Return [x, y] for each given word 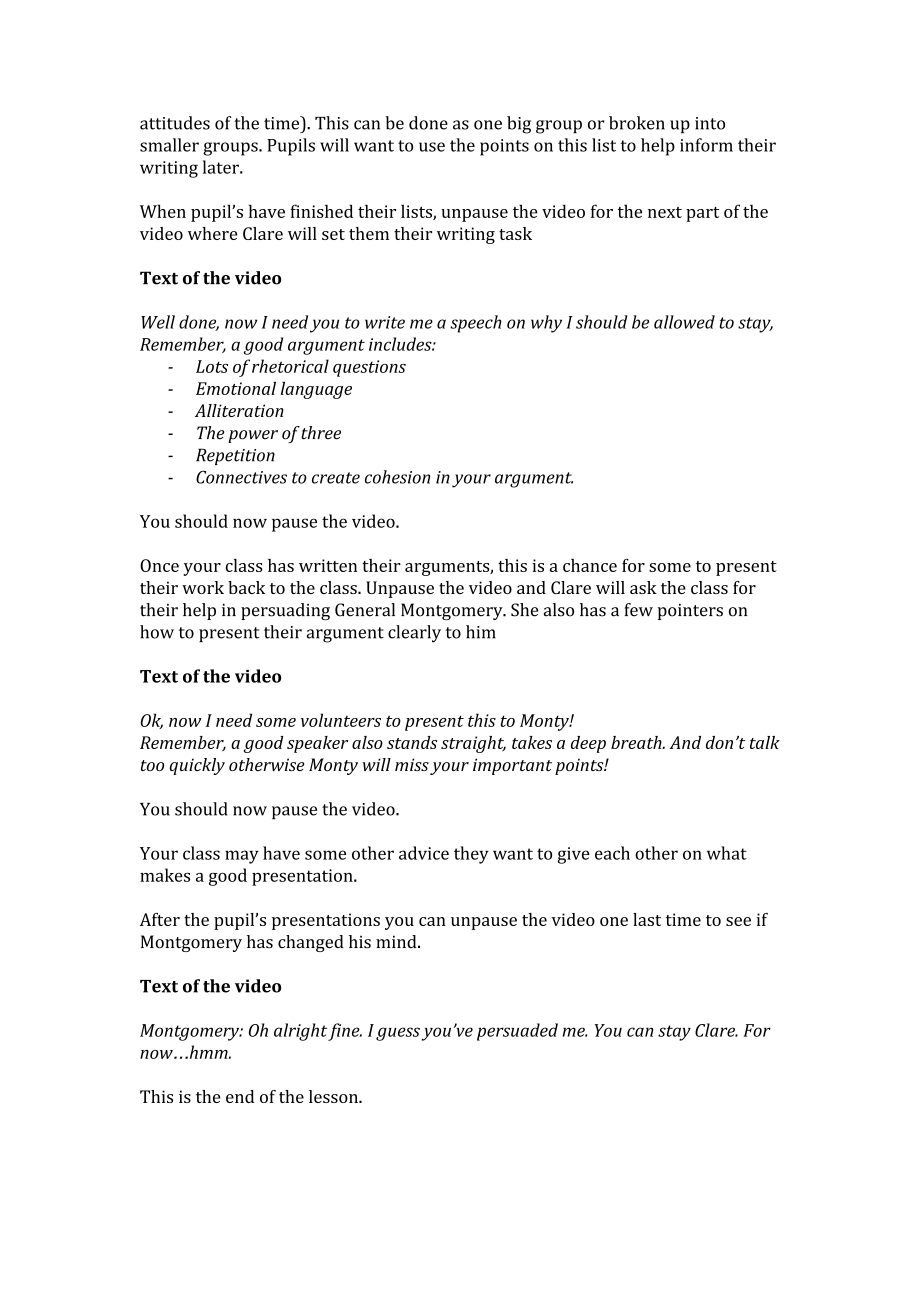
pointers [690, 612]
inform [706, 145]
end [240, 1096]
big [519, 125]
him [481, 632]
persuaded [517, 1032]
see [738, 921]
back [246, 587]
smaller [169, 145]
